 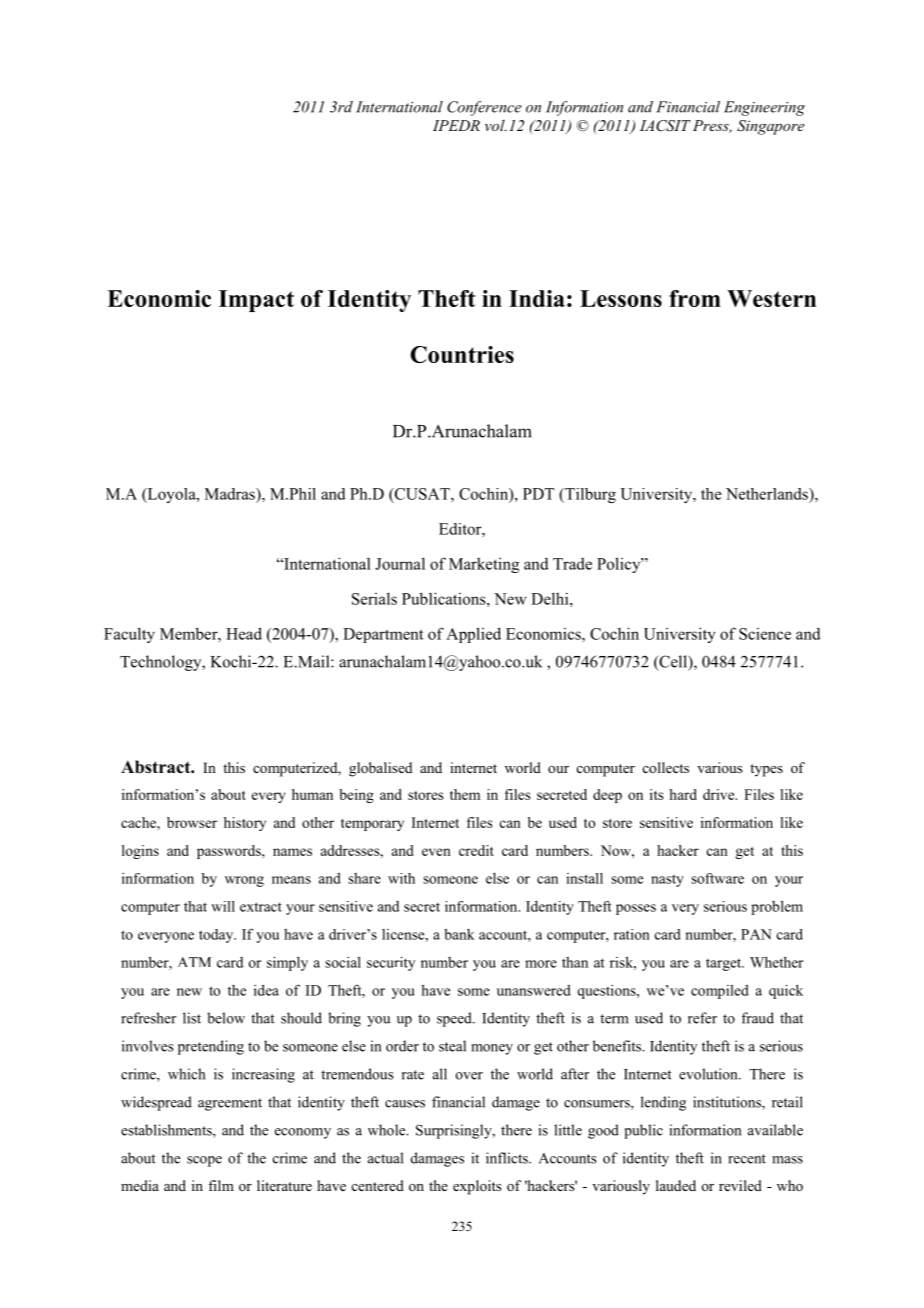 I want to click on Madras, so click(x=231, y=494).
